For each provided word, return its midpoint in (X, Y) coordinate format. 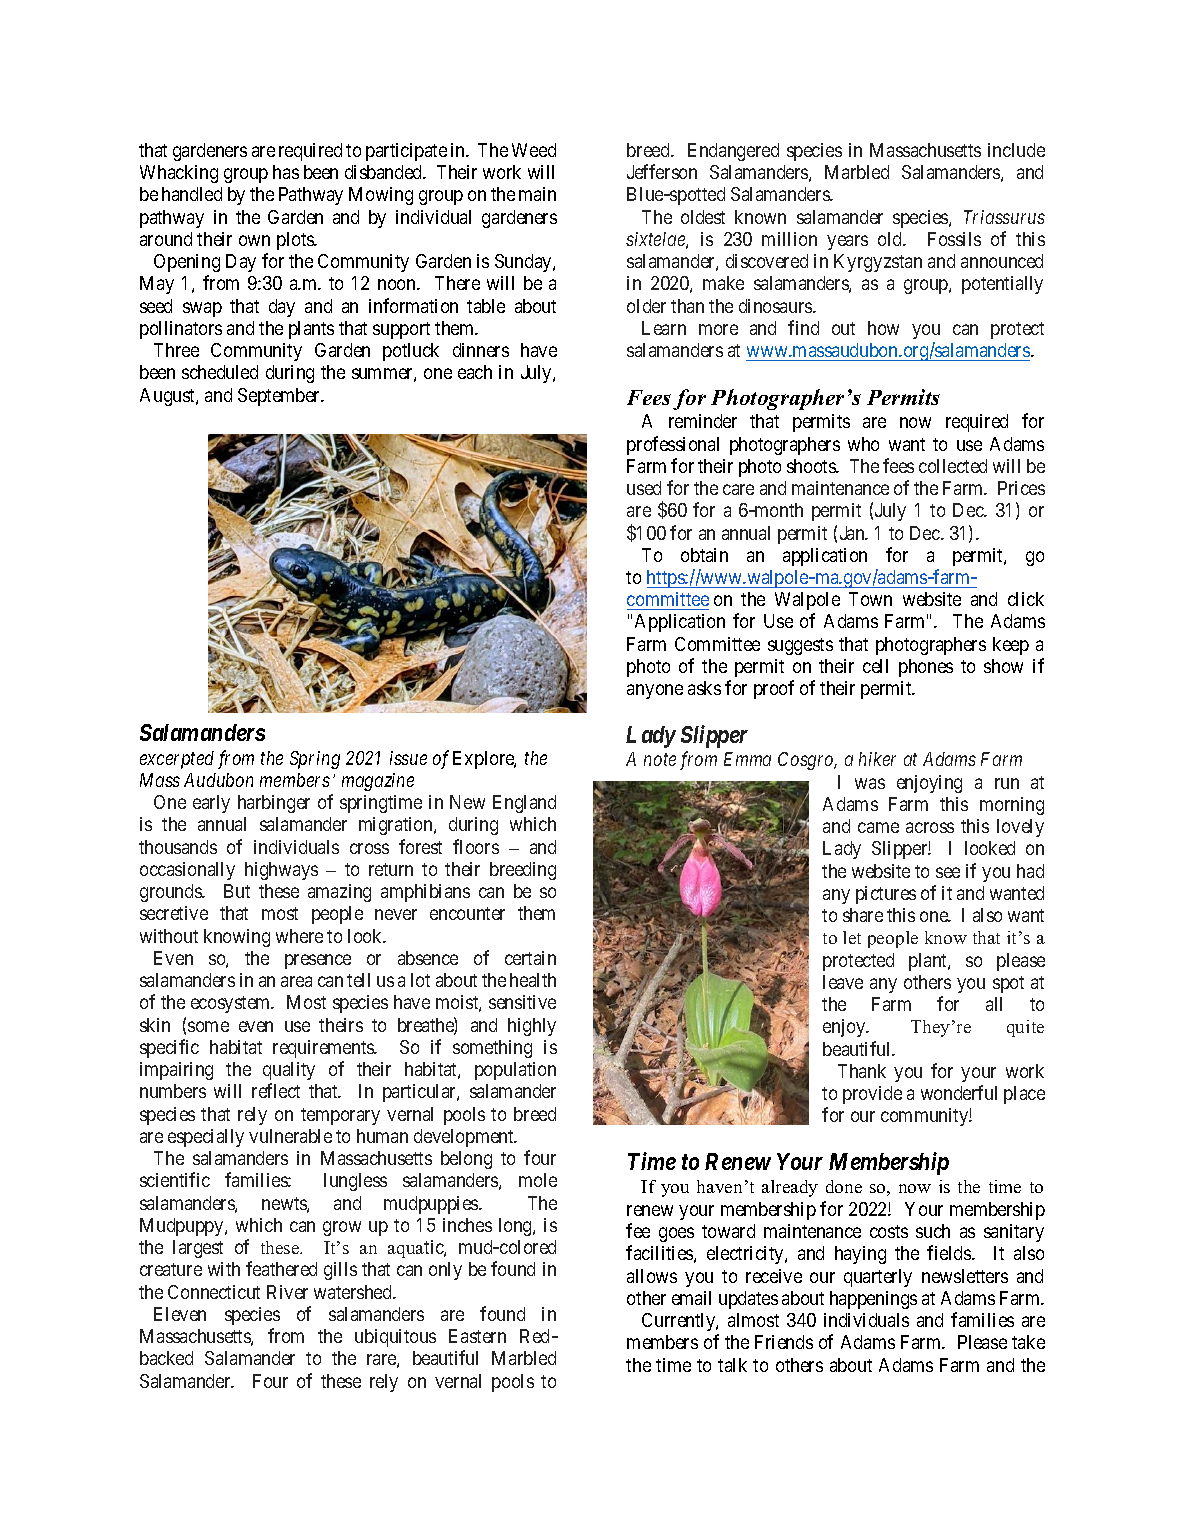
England (524, 804)
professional (673, 445)
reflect (276, 1090)
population (515, 1071)
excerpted (177, 760)
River (287, 1292)
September (280, 397)
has (286, 172)
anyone (655, 691)
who (863, 444)
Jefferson (662, 171)
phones (926, 668)
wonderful (959, 1092)
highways (281, 871)
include (1016, 150)
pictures (886, 895)
